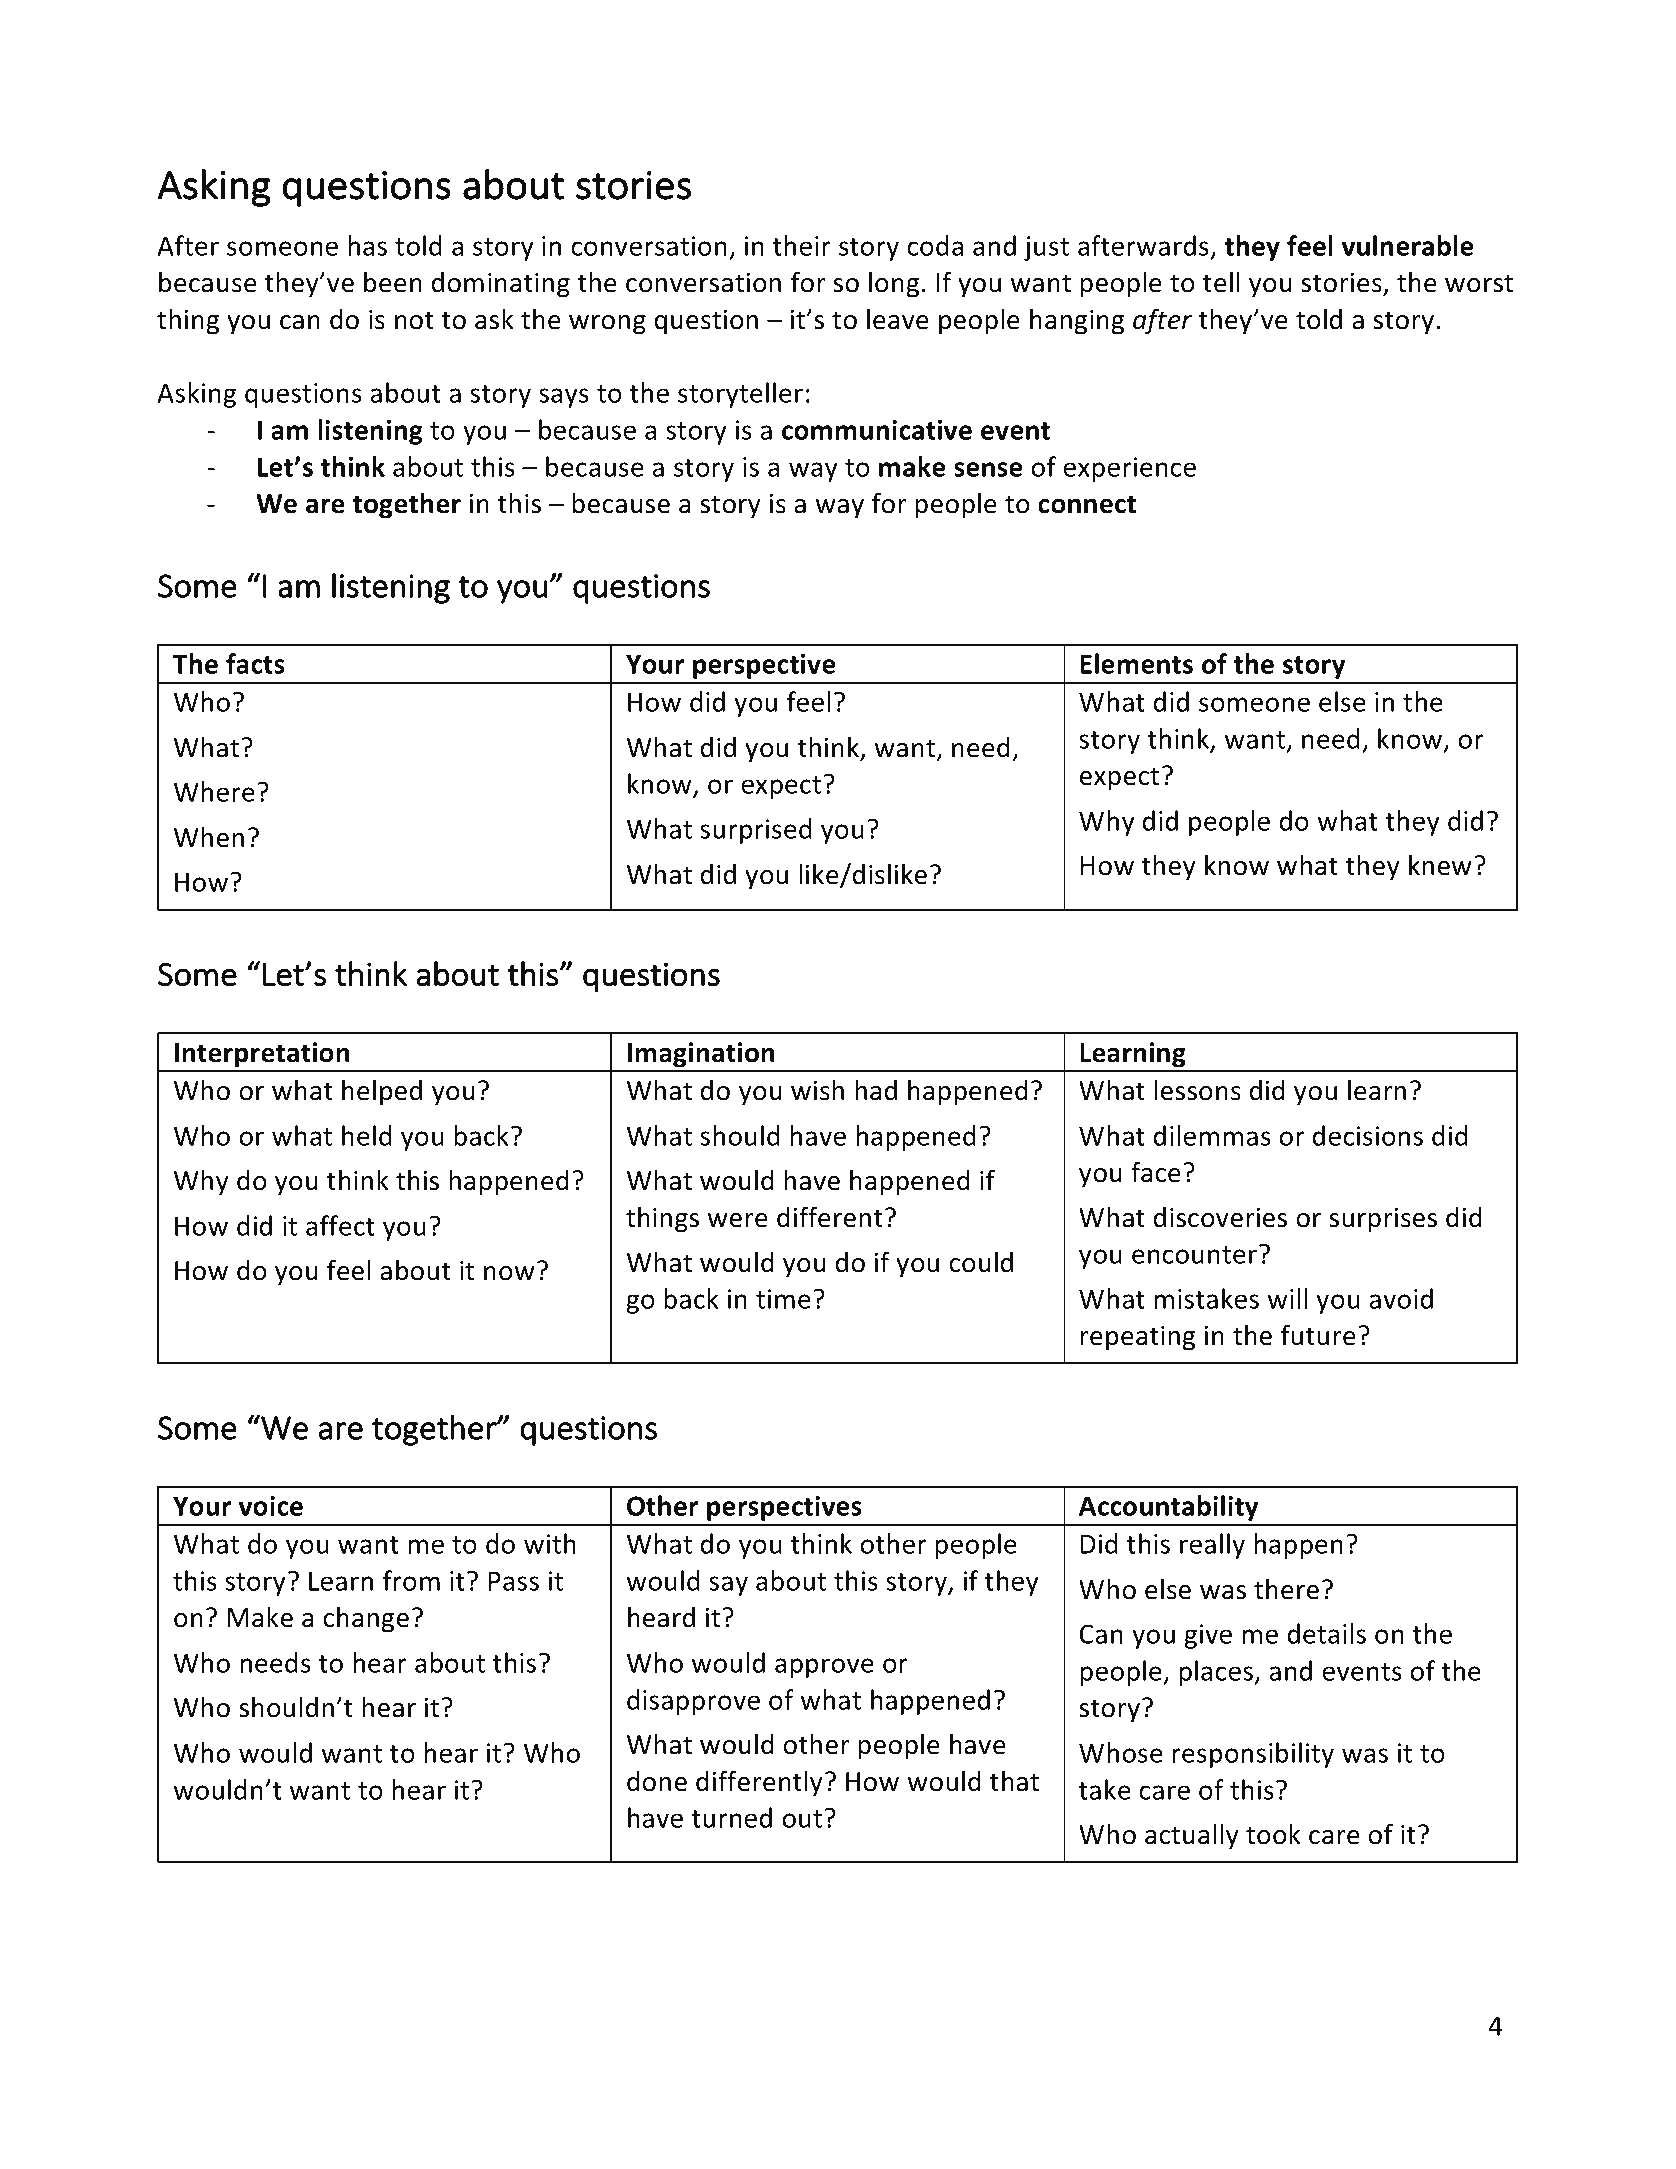 This screenshot has width=1676, height=2169. What do you see at coordinates (1408, 245) in the screenshot?
I see `vulnerable` at bounding box center [1408, 245].
